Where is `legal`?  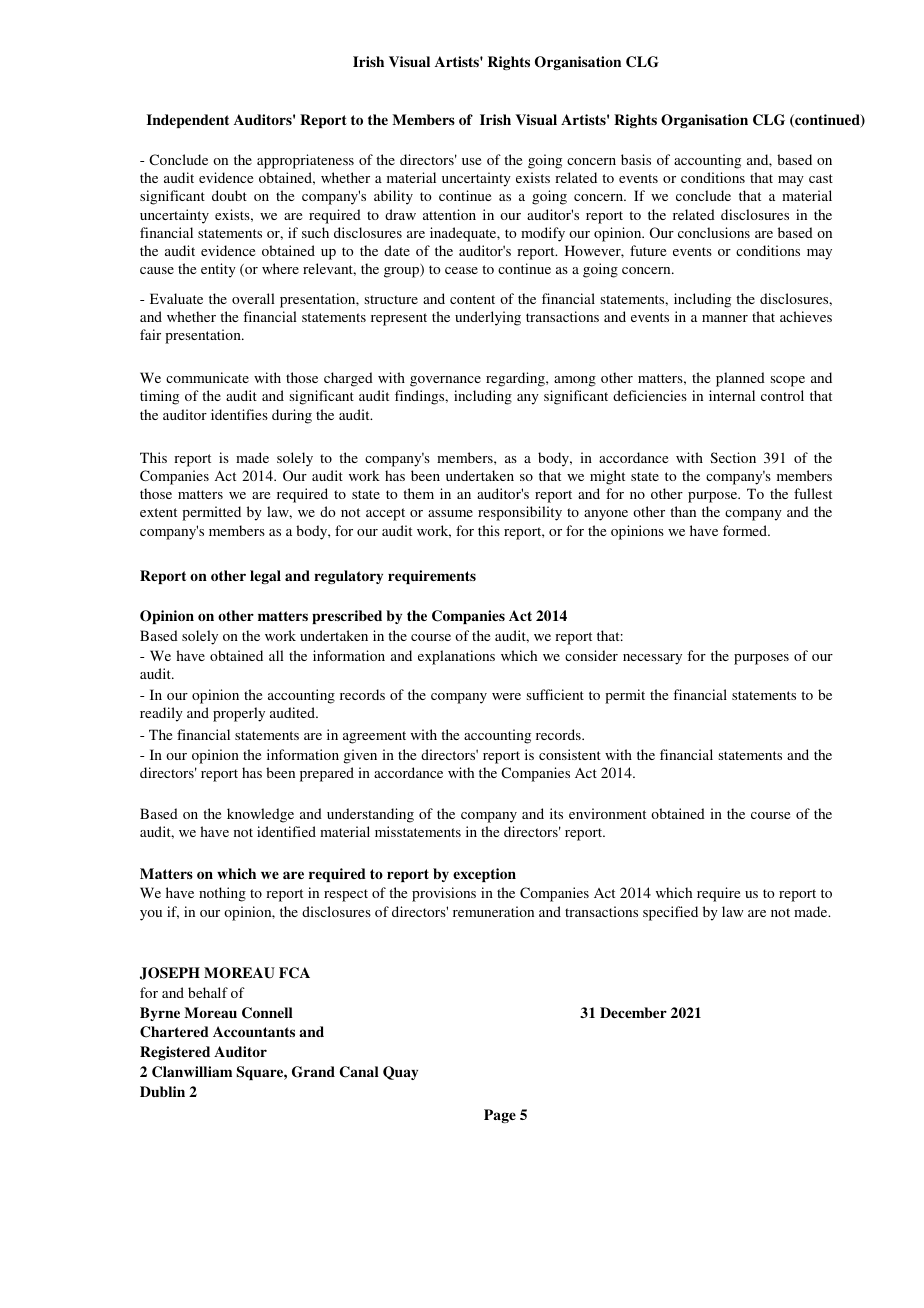
legal is located at coordinates (265, 577).
